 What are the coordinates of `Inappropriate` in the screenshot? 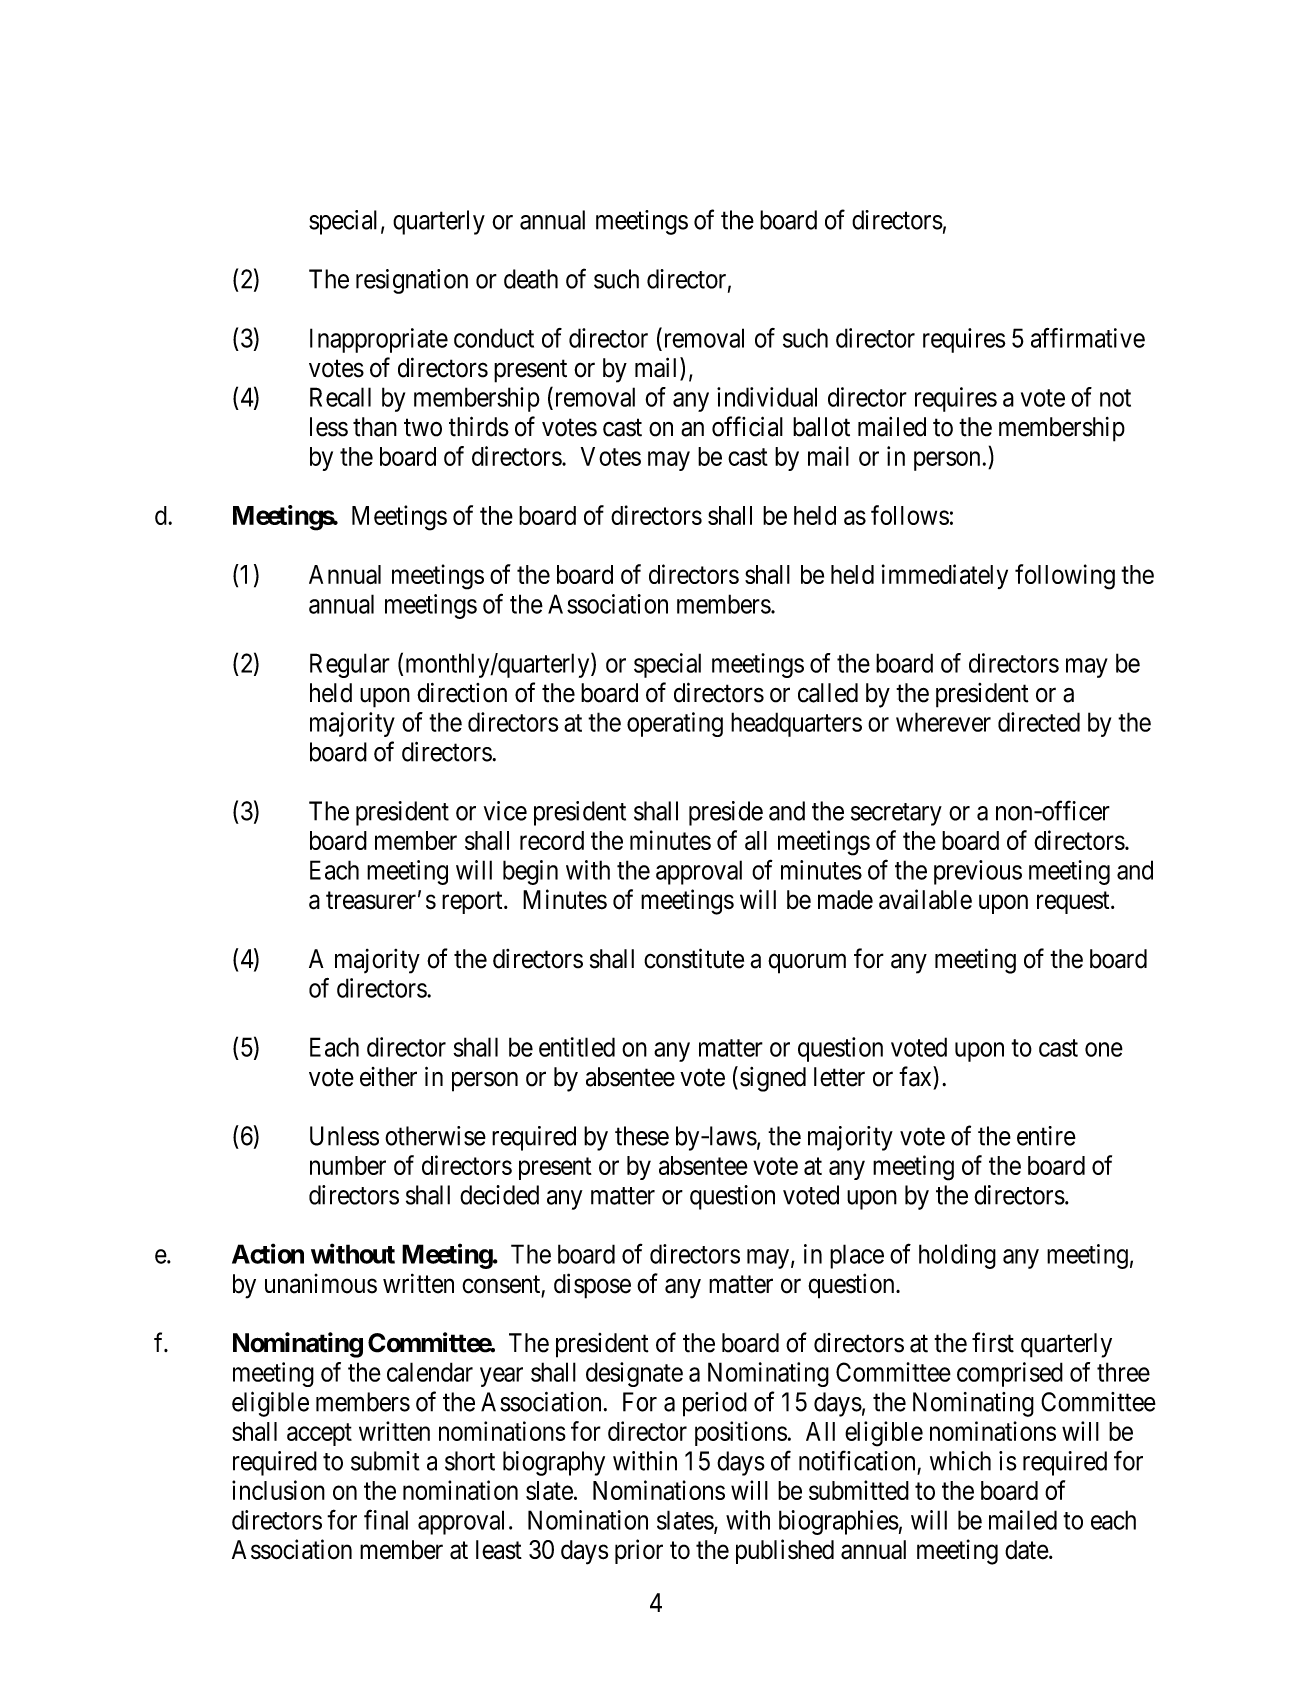 It's located at (379, 340).
